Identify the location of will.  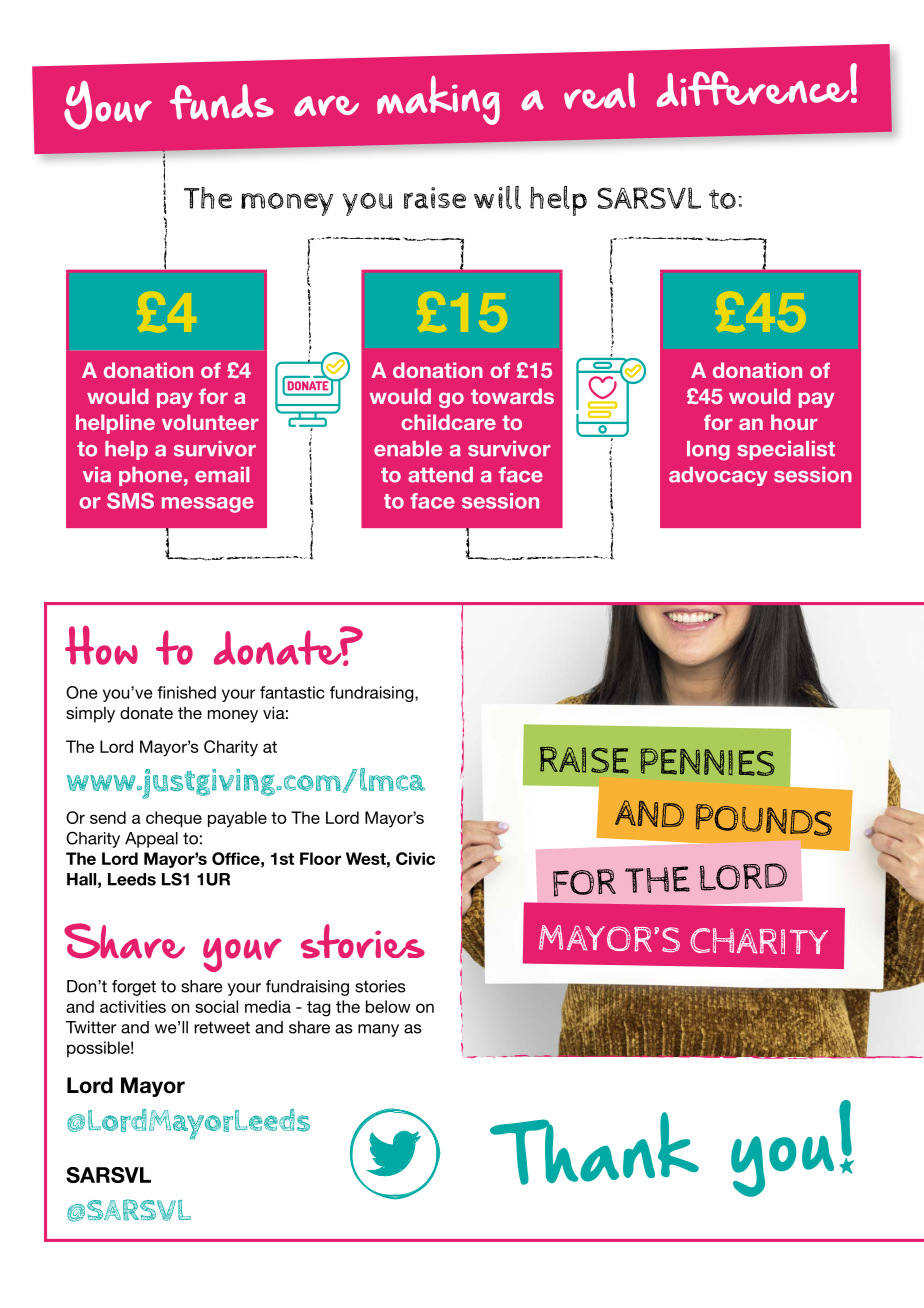
(497, 197).
